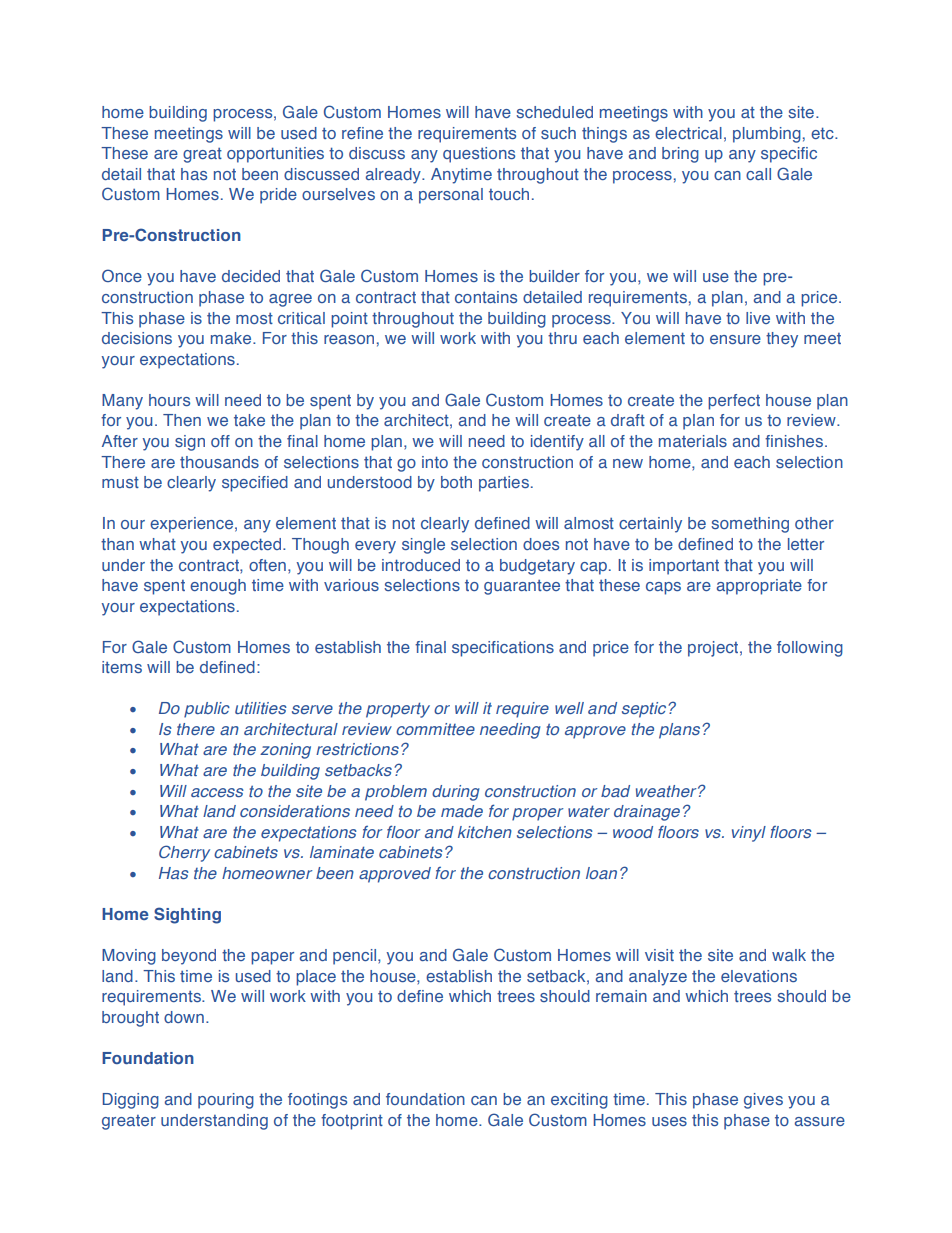 The height and width of the page is (1233, 952). What do you see at coordinates (169, 400) in the page?
I see `hours` at bounding box center [169, 400].
